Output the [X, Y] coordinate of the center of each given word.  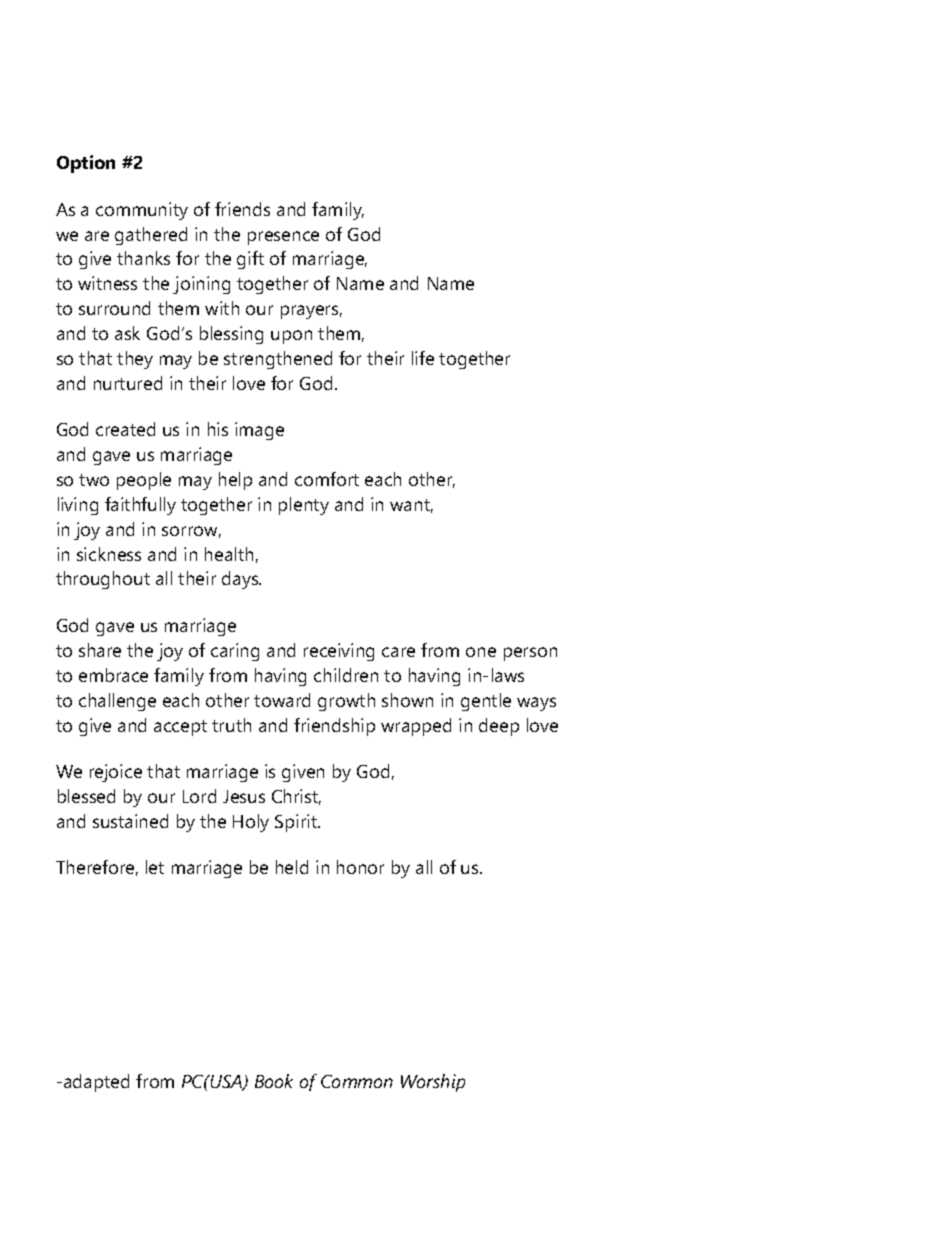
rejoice [116, 773]
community [142, 211]
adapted [96, 1083]
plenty [304, 506]
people [144, 481]
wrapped [416, 727]
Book [274, 1081]
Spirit [297, 823]
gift [250, 260]
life [423, 358]
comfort [327, 479]
